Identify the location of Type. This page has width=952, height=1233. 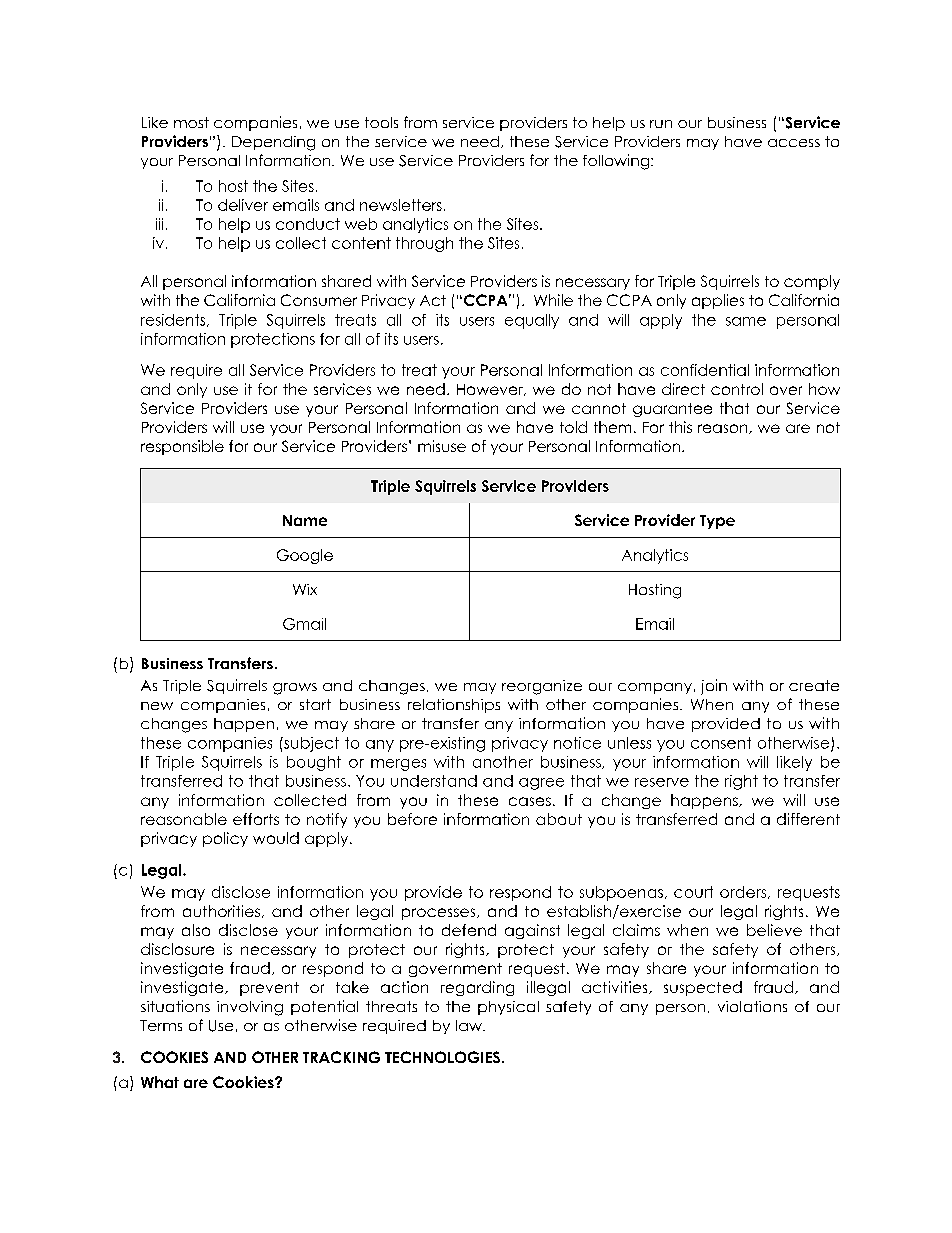
(717, 522).
